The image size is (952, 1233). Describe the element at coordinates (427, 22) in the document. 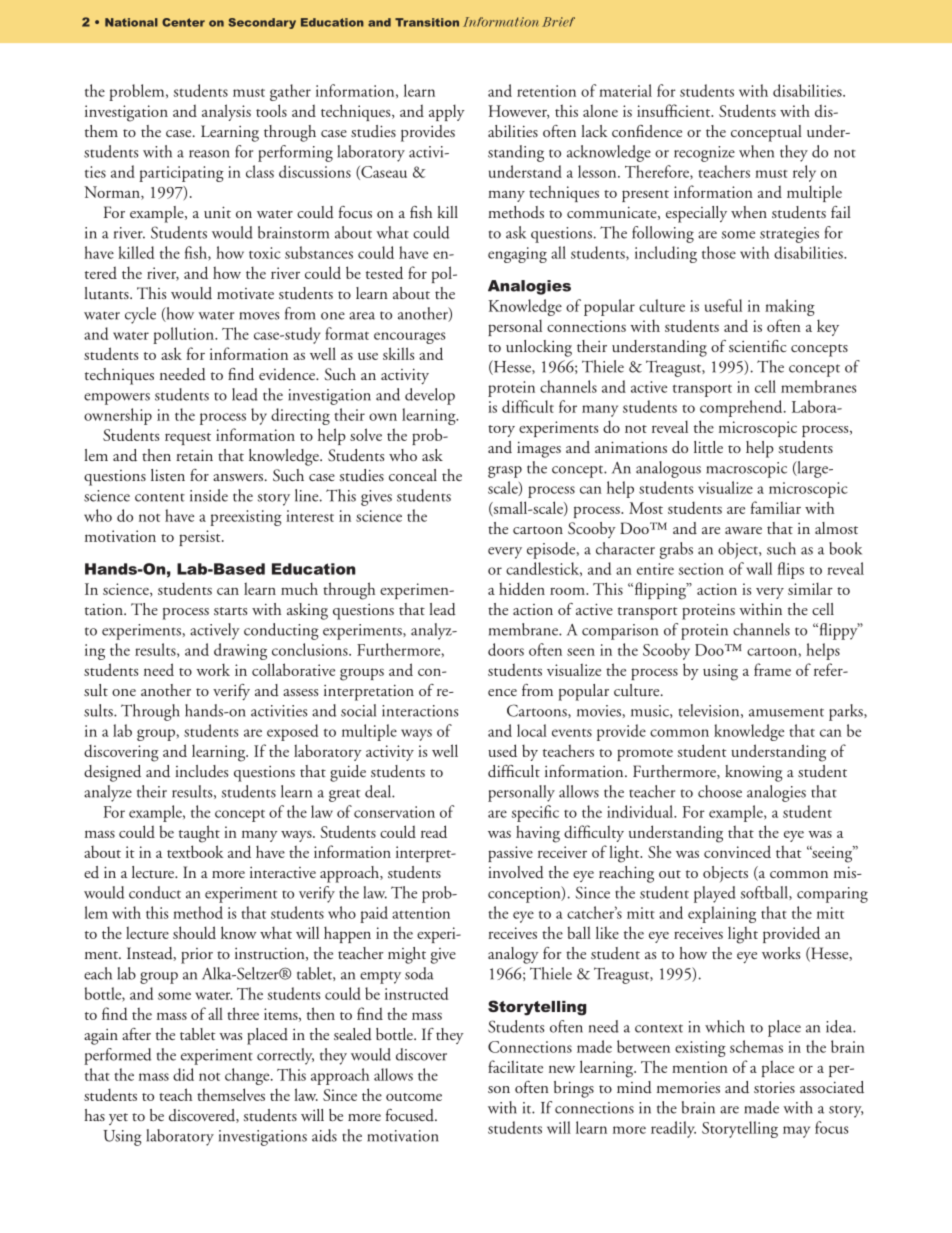

I see `Transition` at that location.
